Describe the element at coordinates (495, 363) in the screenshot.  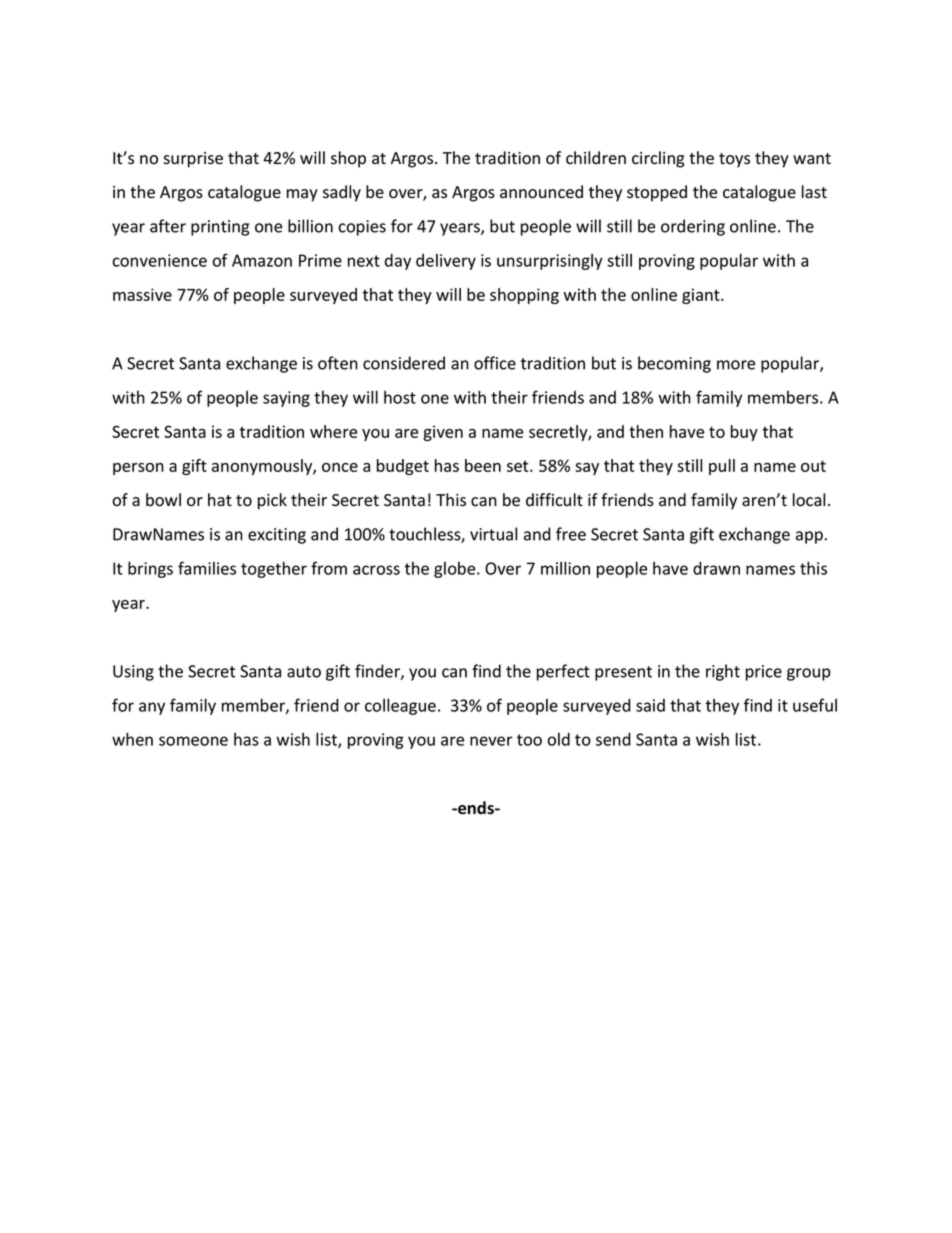
I see `office` at that location.
